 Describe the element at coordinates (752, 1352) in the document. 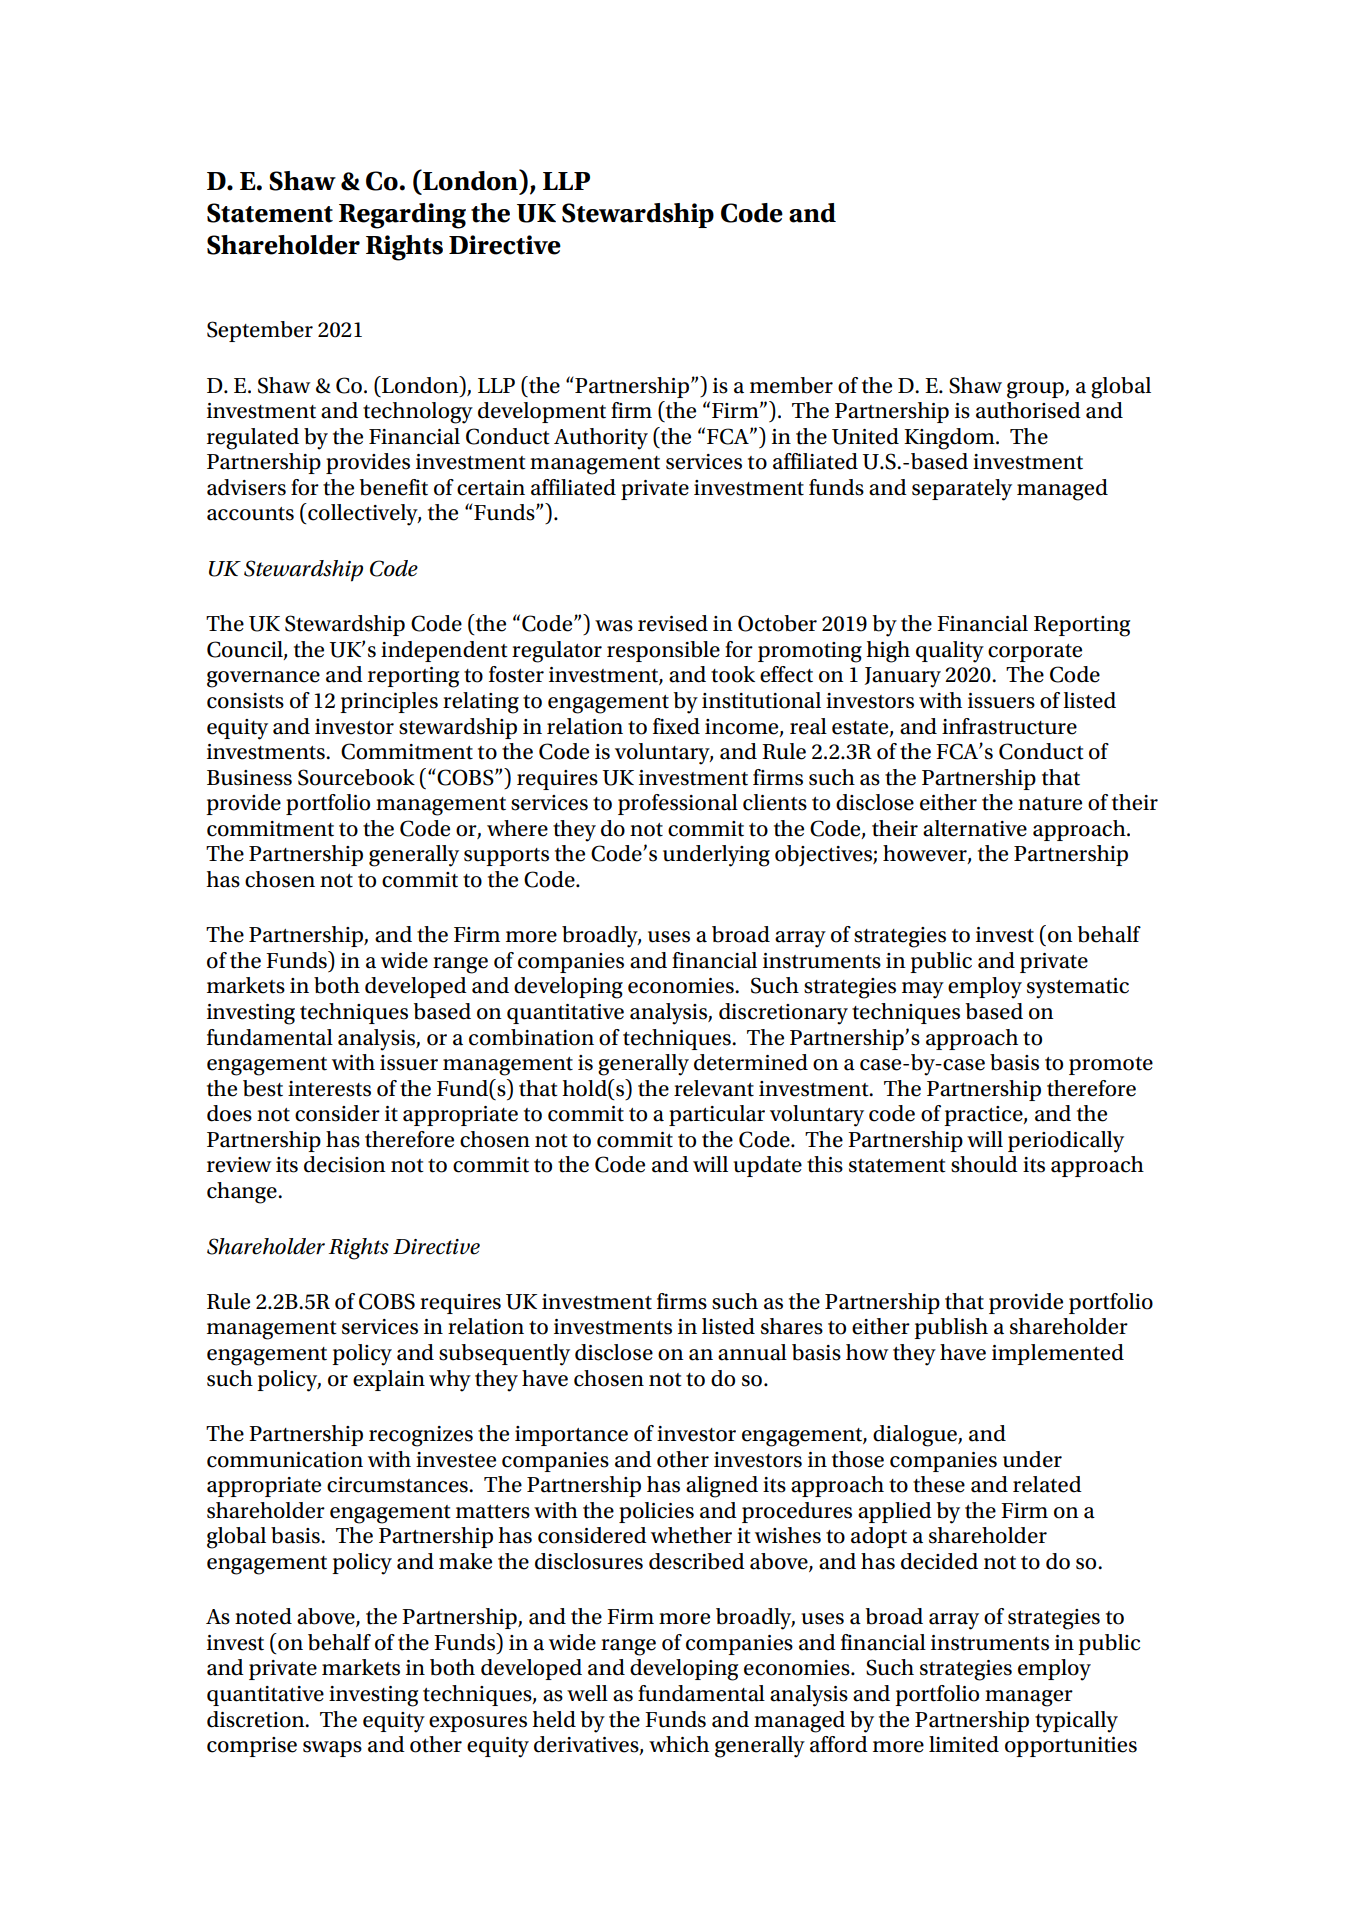

I see `annual` at that location.
